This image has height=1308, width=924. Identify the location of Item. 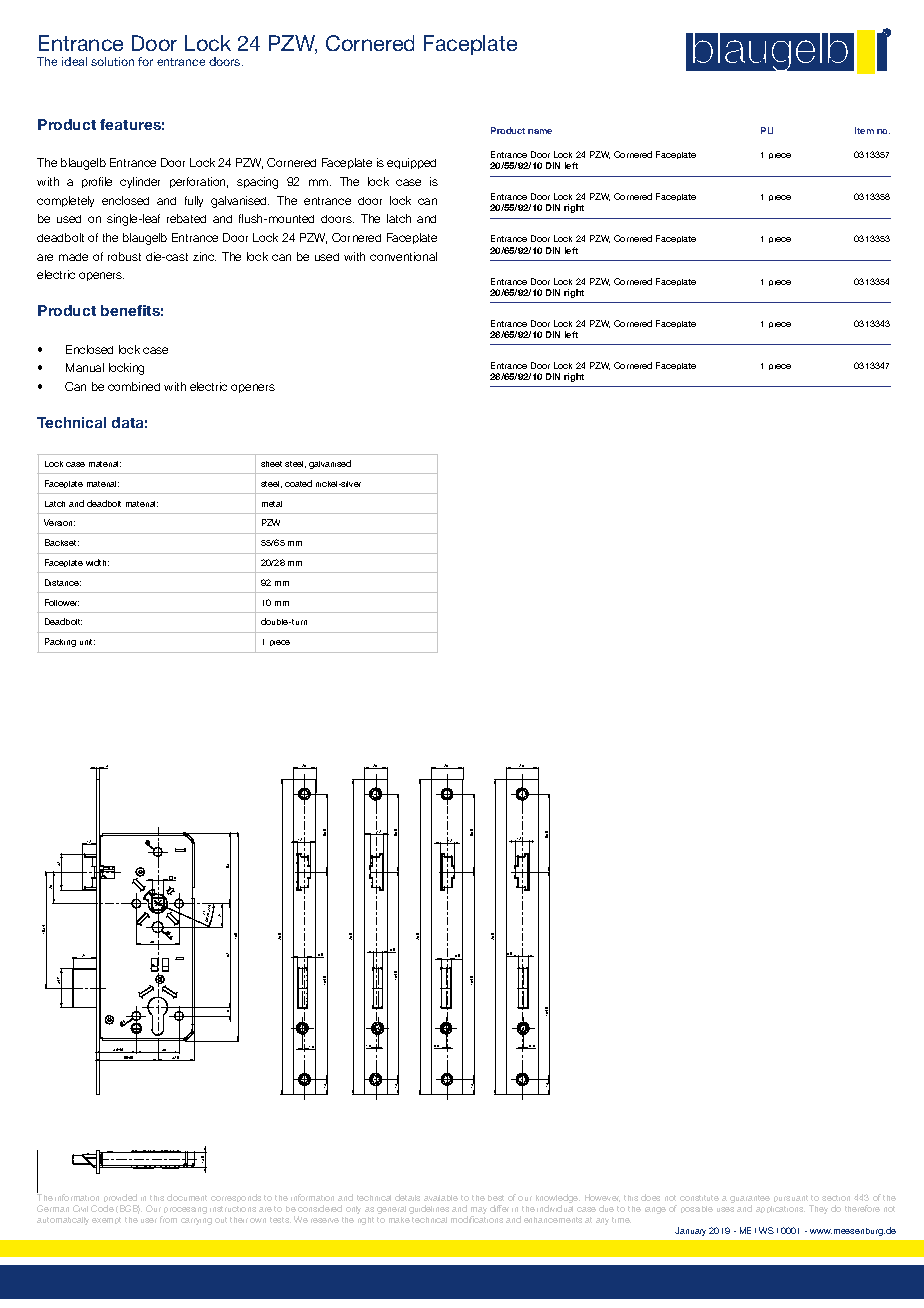
(864, 130).
